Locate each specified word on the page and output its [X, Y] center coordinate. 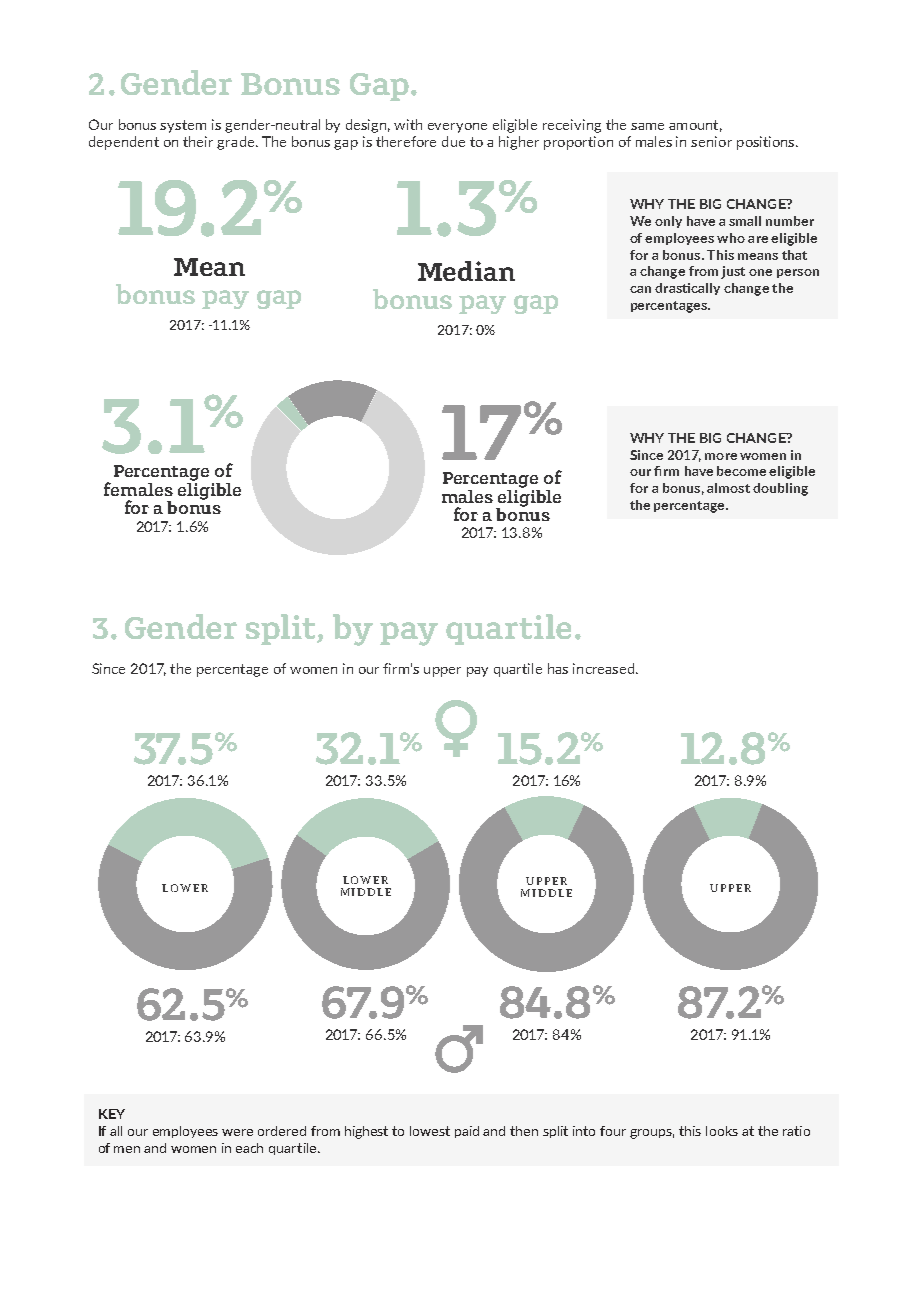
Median [466, 271]
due [453, 141]
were [237, 1132]
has [558, 668]
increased [605, 668]
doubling [780, 489]
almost [728, 488]
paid [467, 1132]
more [721, 456]
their [198, 141]
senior [711, 141]
